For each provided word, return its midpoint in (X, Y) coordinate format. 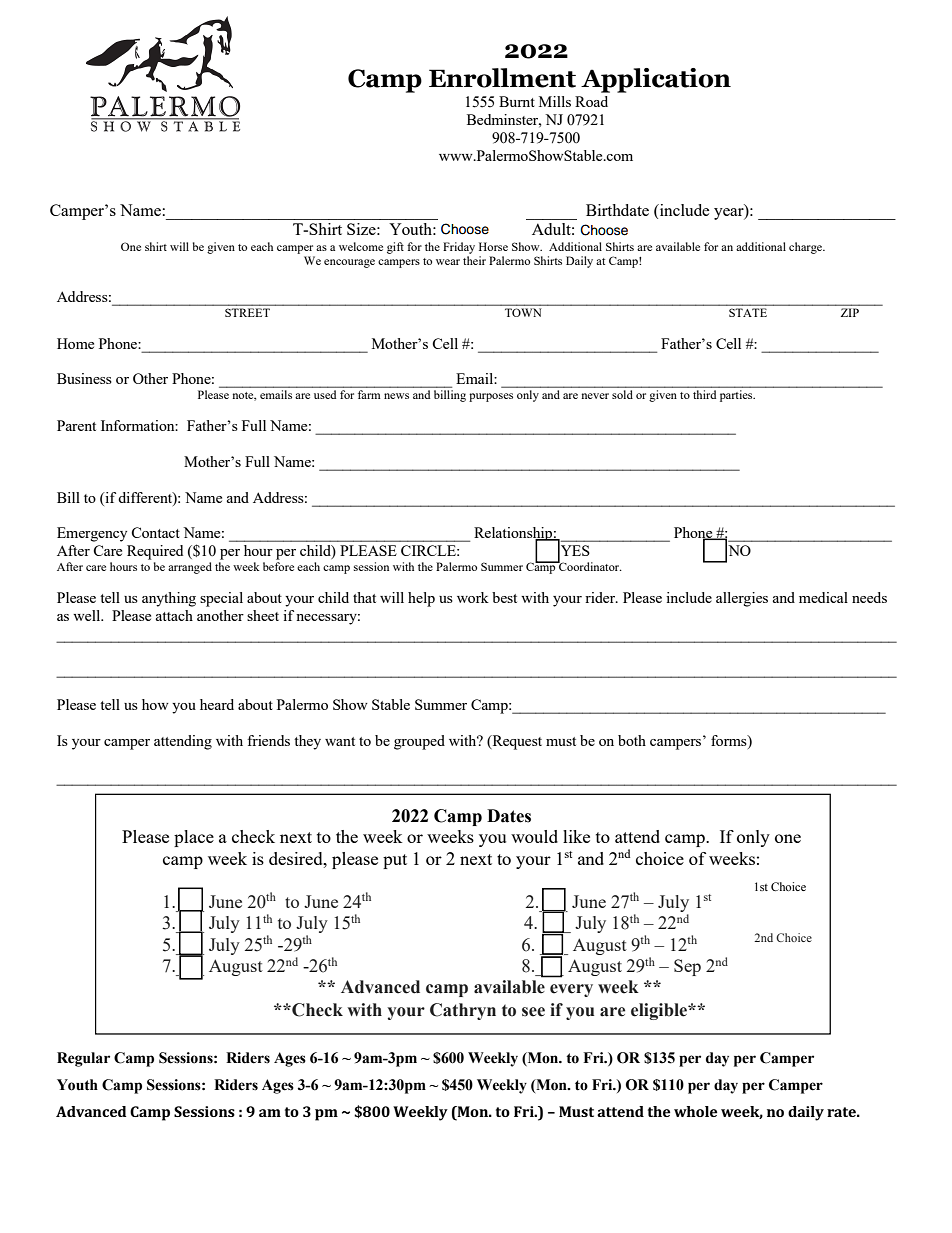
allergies (742, 599)
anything (169, 599)
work (473, 597)
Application (656, 80)
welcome (361, 246)
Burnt (517, 101)
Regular (83, 1059)
